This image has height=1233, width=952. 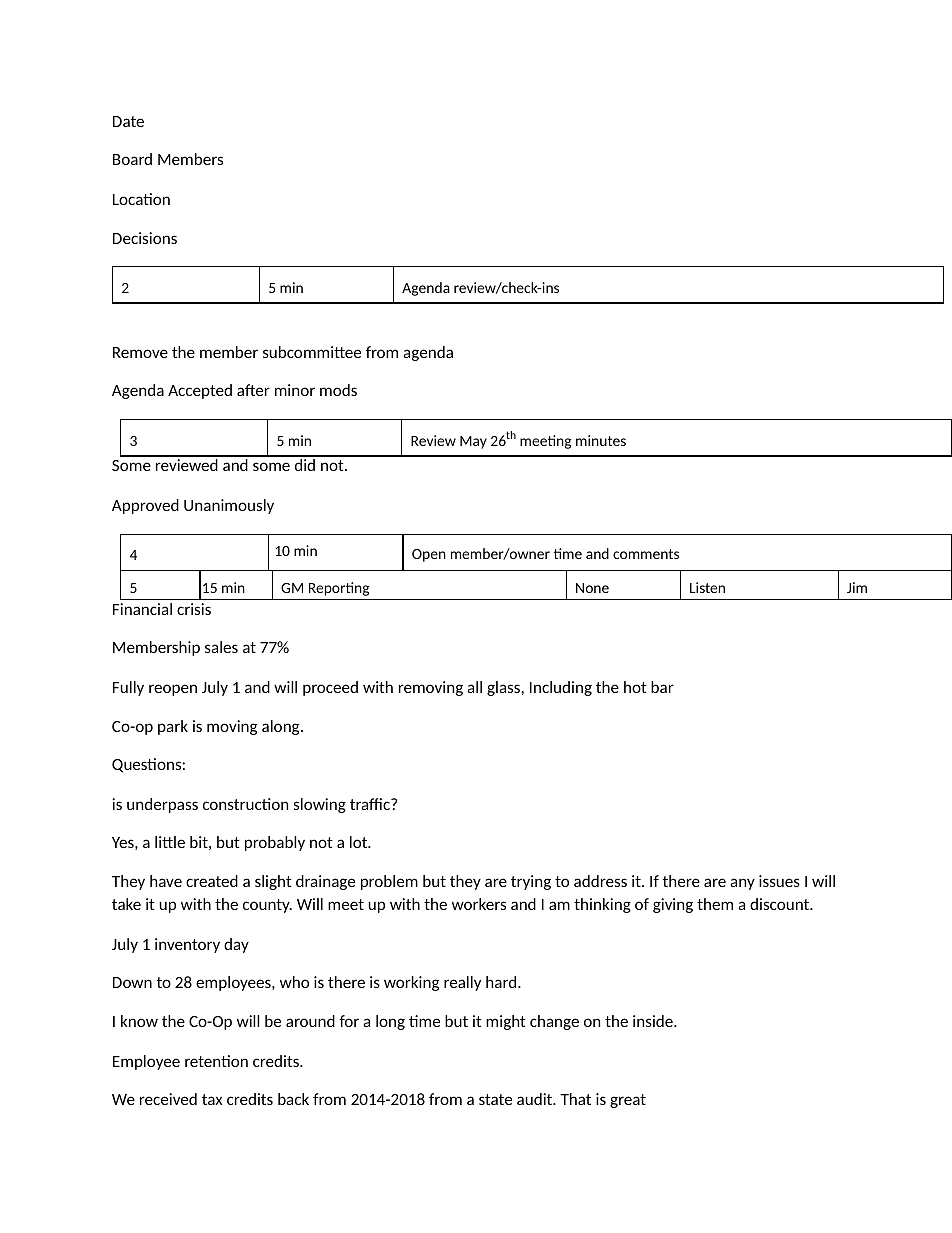 I want to click on minutes, so click(x=601, y=440).
